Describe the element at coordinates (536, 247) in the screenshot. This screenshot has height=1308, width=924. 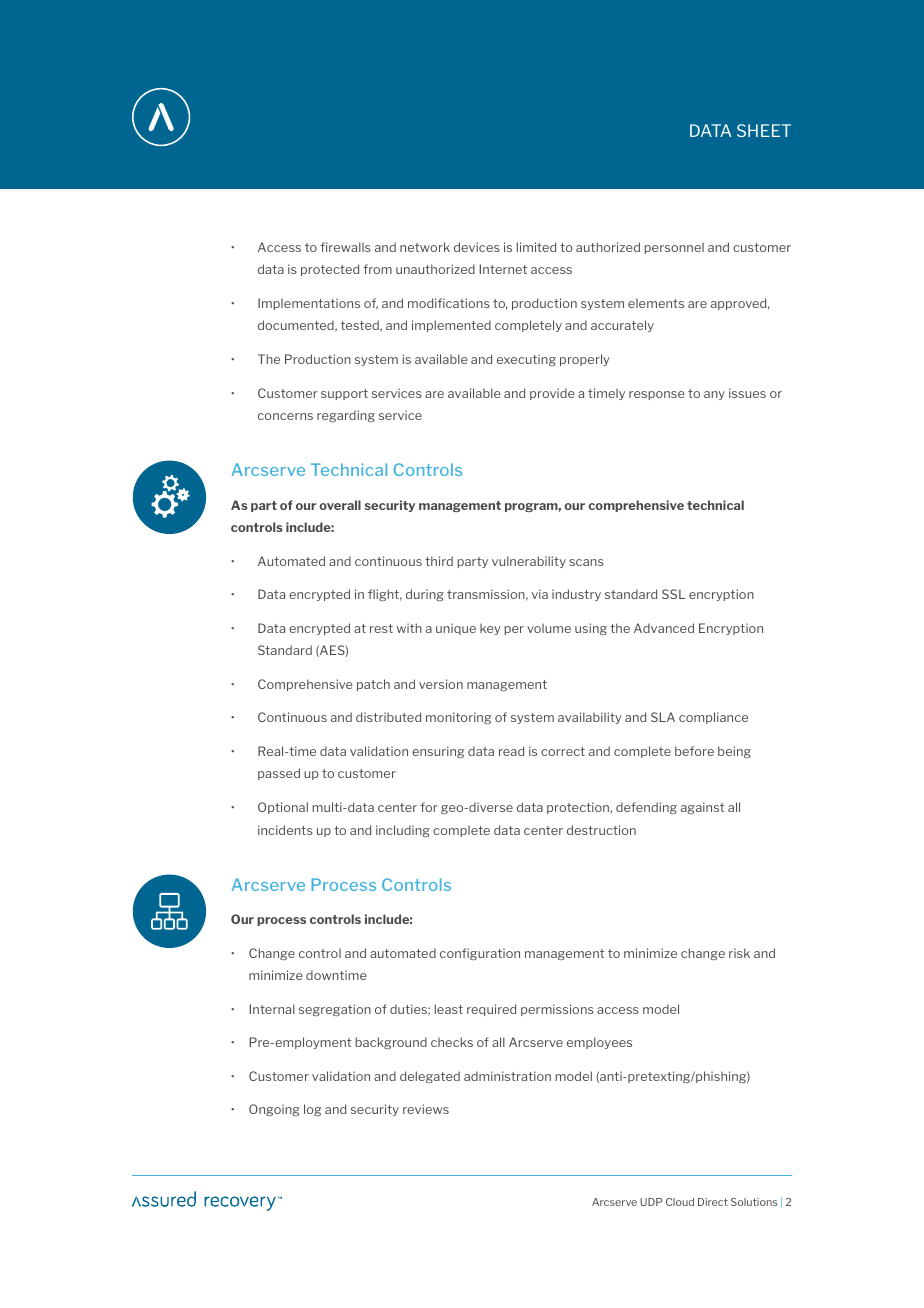
I see `limited` at that location.
